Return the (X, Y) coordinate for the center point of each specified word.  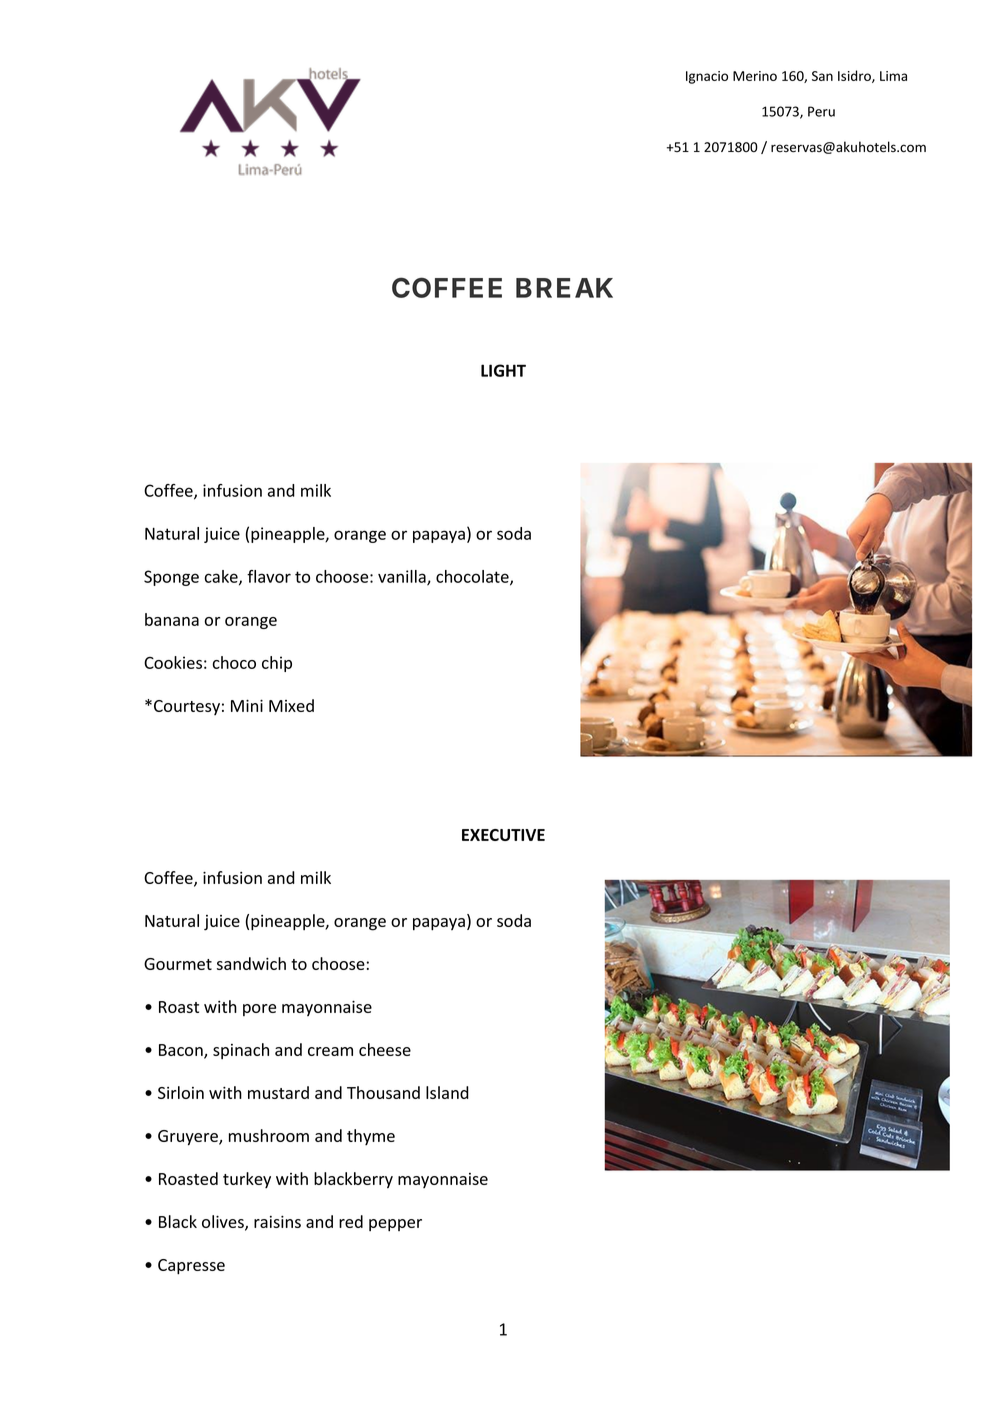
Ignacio (707, 77)
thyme (371, 1137)
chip (277, 664)
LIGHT (503, 370)
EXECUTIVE (503, 835)
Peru (821, 111)
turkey (247, 1180)
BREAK (564, 288)
